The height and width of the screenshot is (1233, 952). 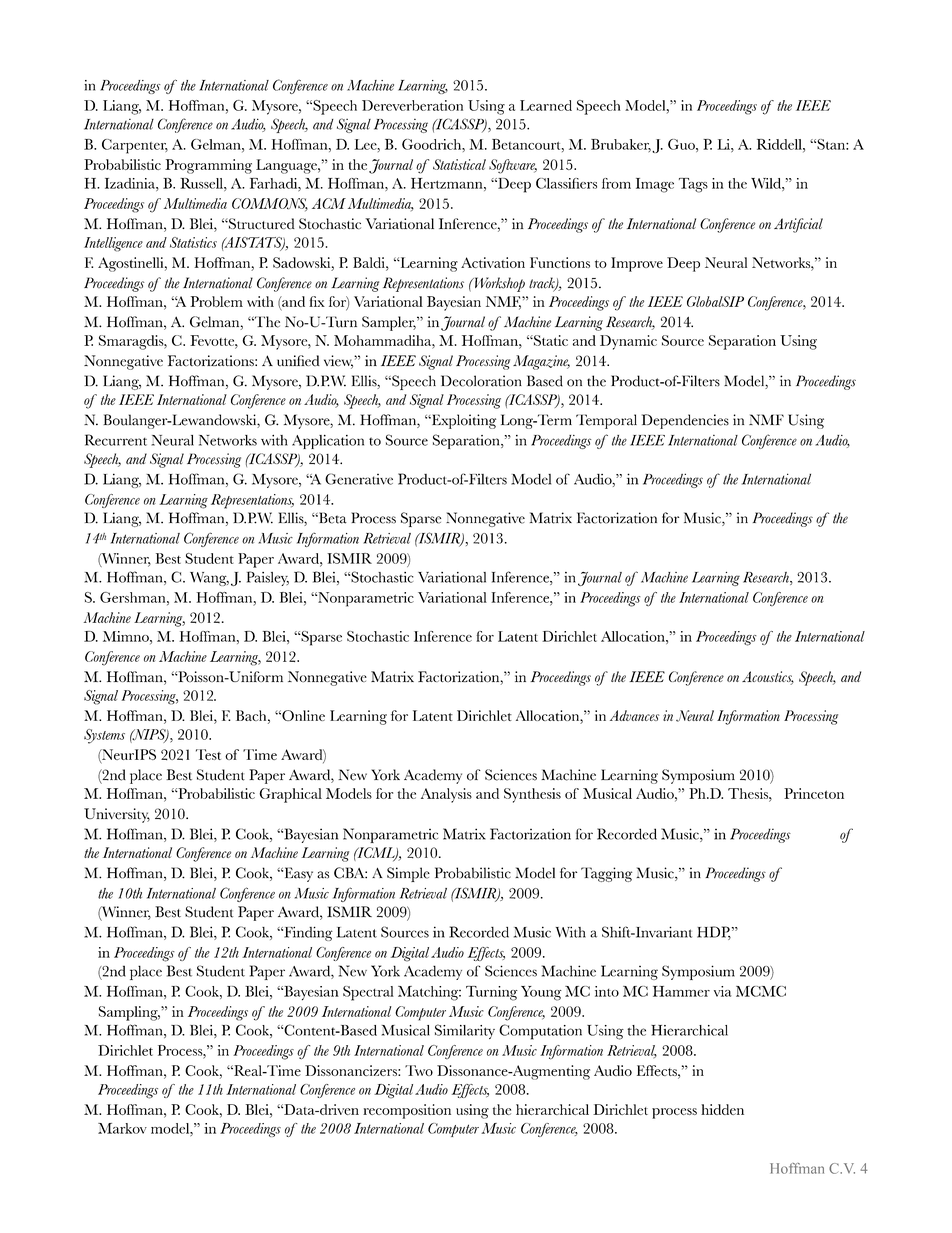 I want to click on Paisley, so click(x=268, y=578).
